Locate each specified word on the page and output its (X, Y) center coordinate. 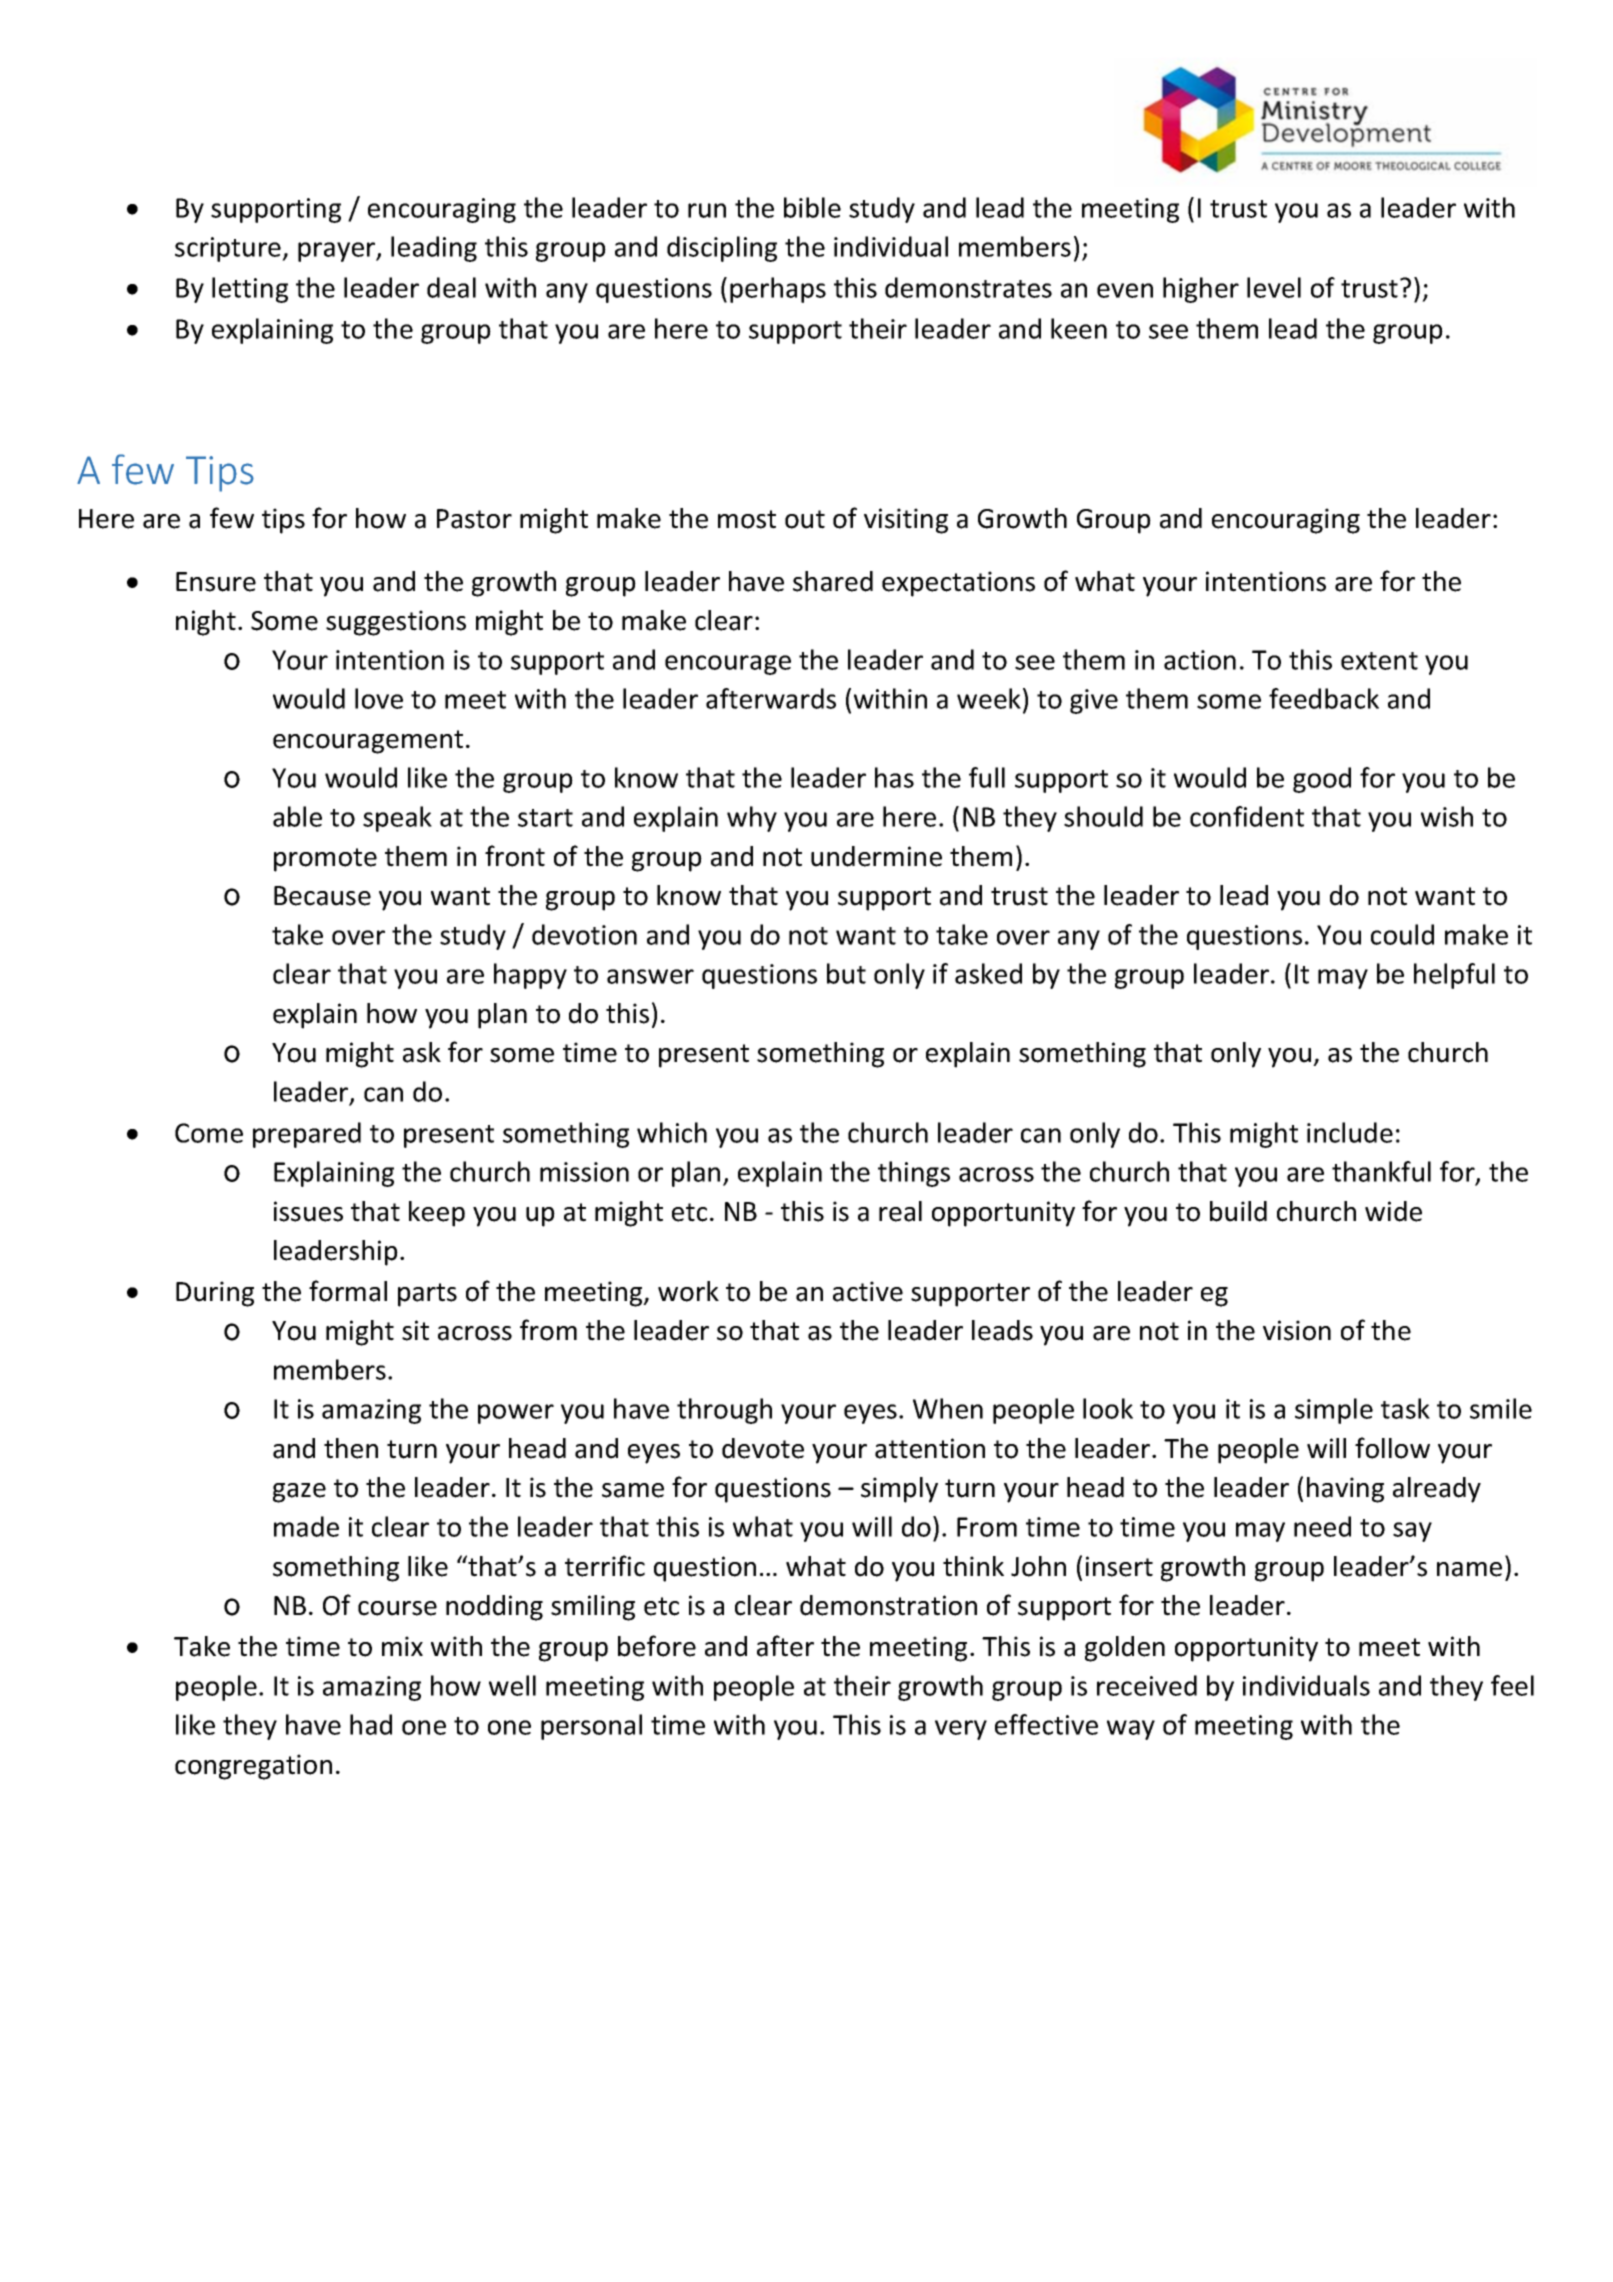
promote (325, 860)
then (351, 1448)
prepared (307, 1135)
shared (833, 581)
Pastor (474, 519)
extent (1379, 661)
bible (812, 207)
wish (1447, 816)
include (1350, 1132)
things (914, 1174)
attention (930, 1448)
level (1274, 287)
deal (451, 287)
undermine (876, 856)
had (371, 1724)
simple (1334, 1411)
